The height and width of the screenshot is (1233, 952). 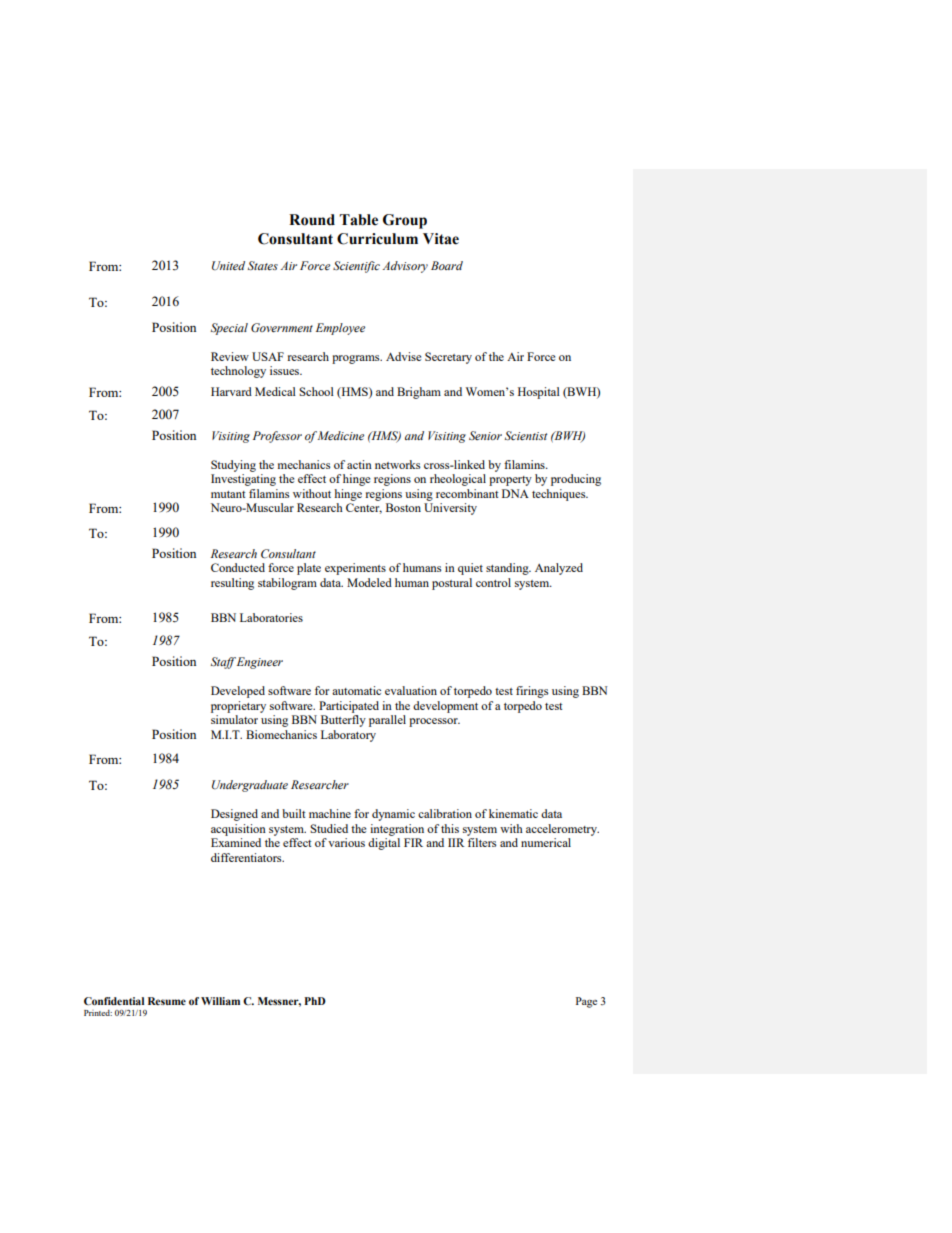 What do you see at coordinates (364, 508) in the screenshot?
I see `Center` at bounding box center [364, 508].
